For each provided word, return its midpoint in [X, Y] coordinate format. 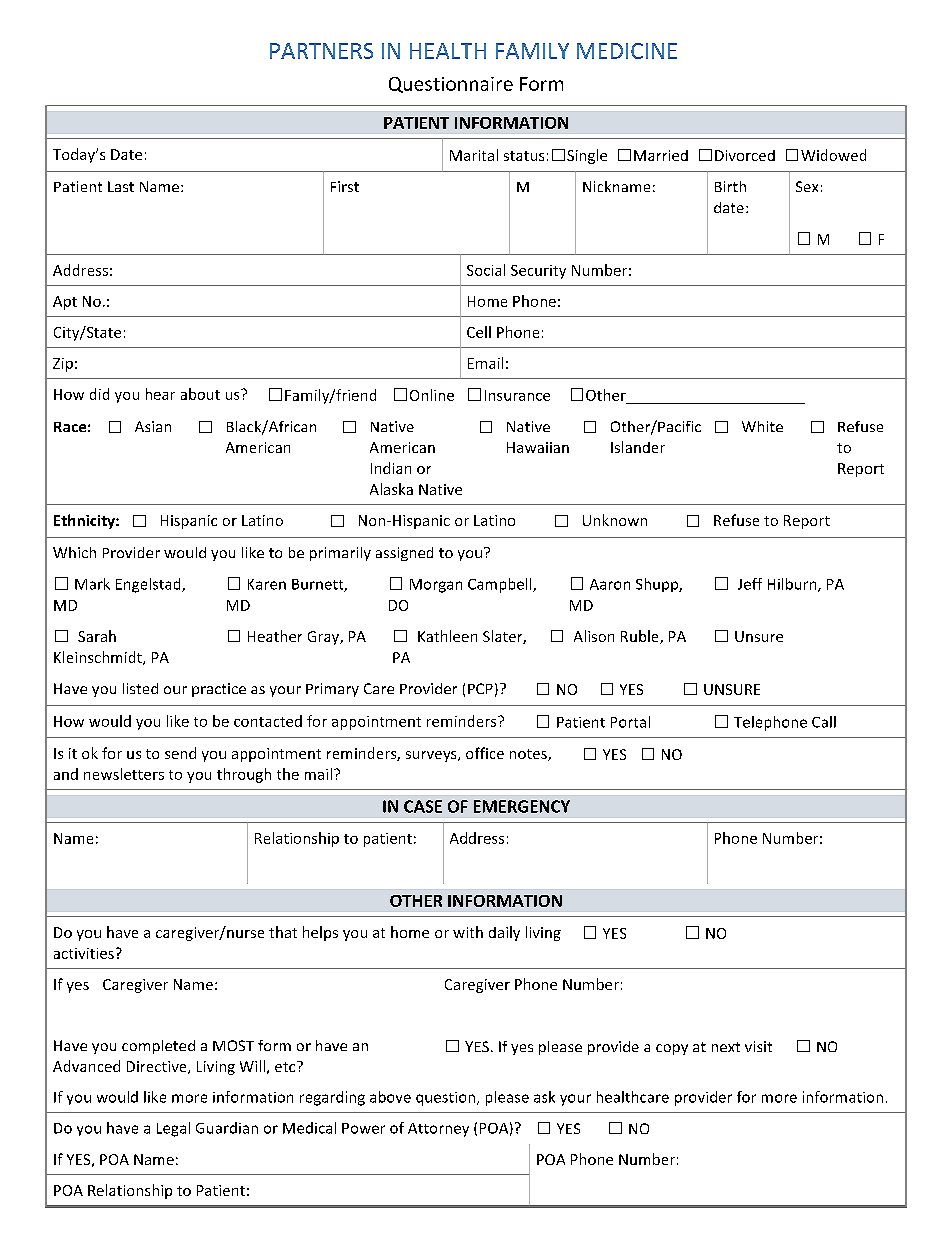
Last [121, 186]
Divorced [745, 155]
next [726, 1047]
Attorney [438, 1130]
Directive [158, 1067]
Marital [474, 155]
